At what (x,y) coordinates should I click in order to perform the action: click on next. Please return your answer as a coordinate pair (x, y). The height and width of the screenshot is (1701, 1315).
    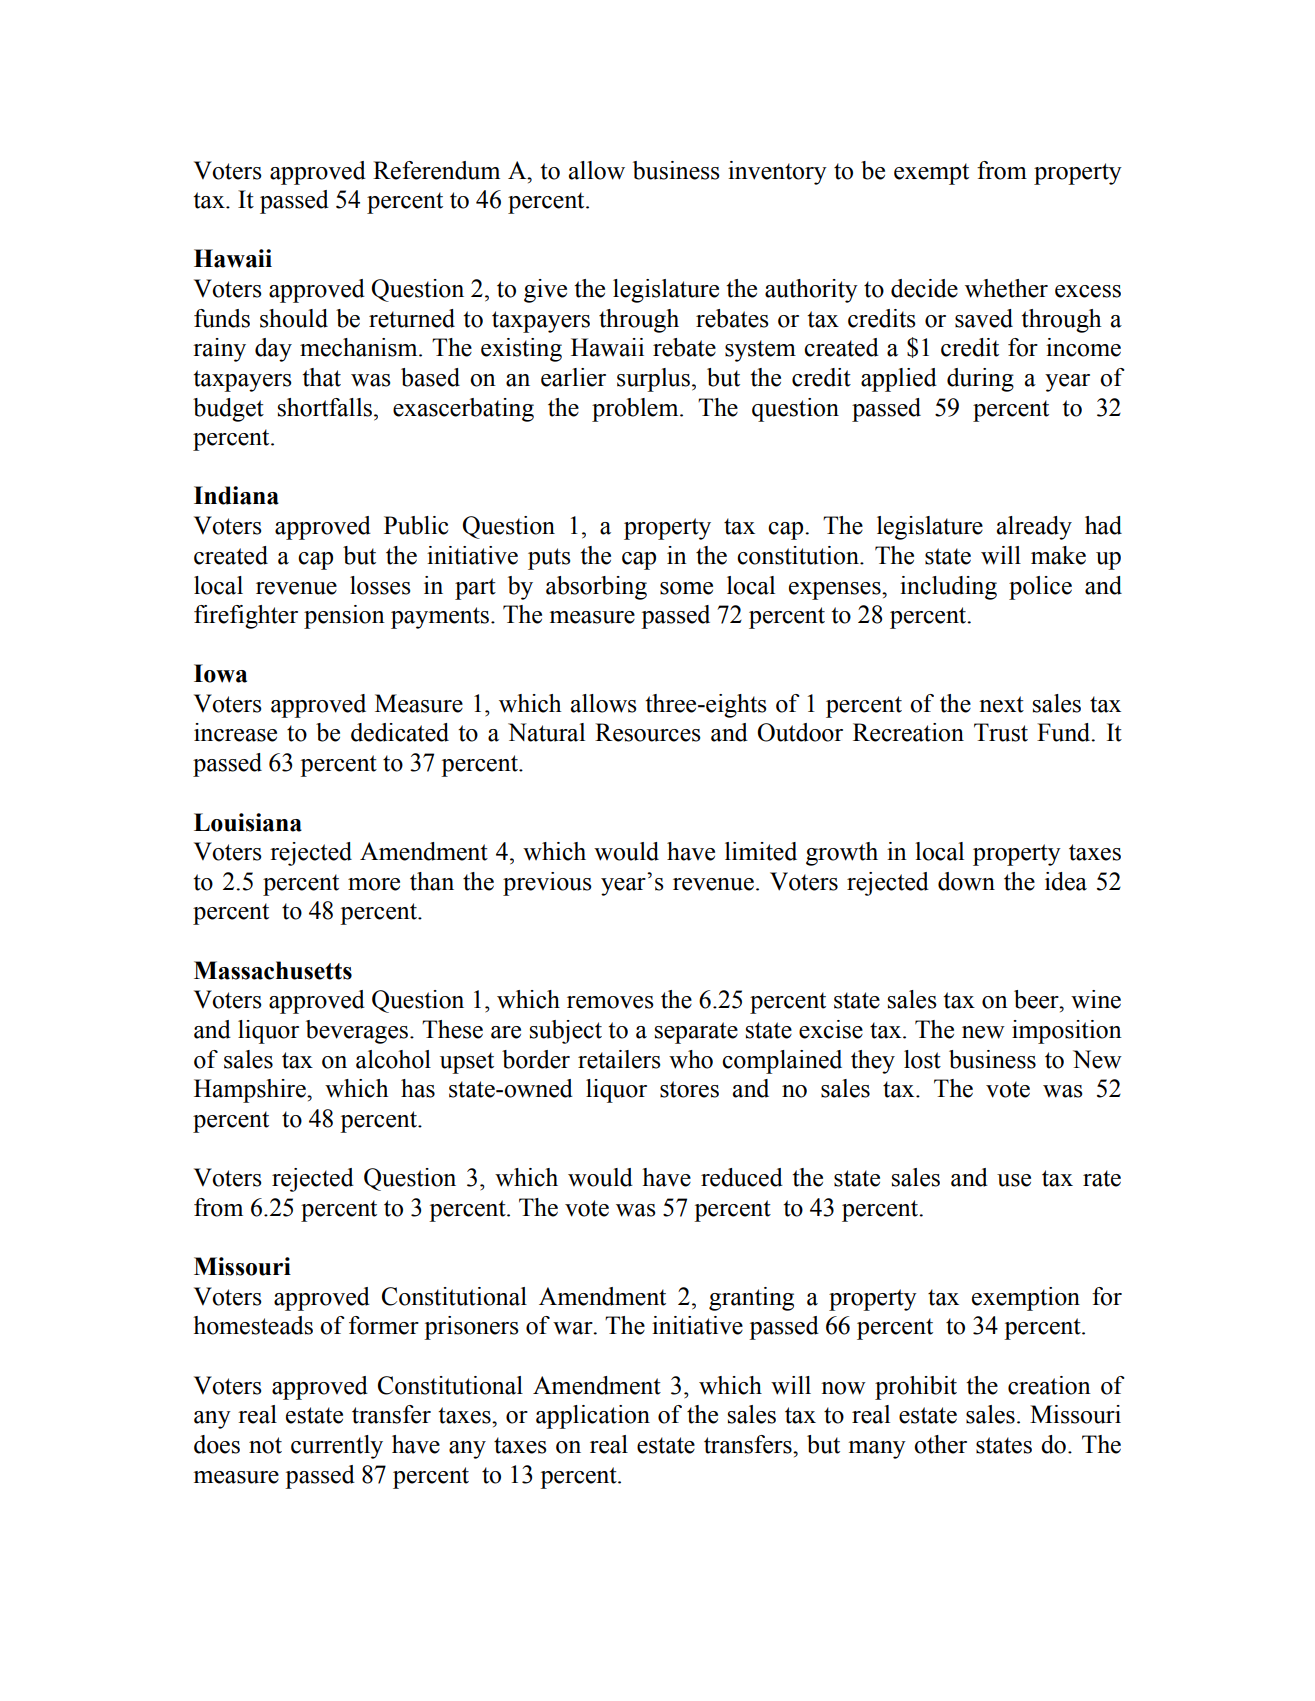
    Looking at the image, I should click on (1001, 704).
